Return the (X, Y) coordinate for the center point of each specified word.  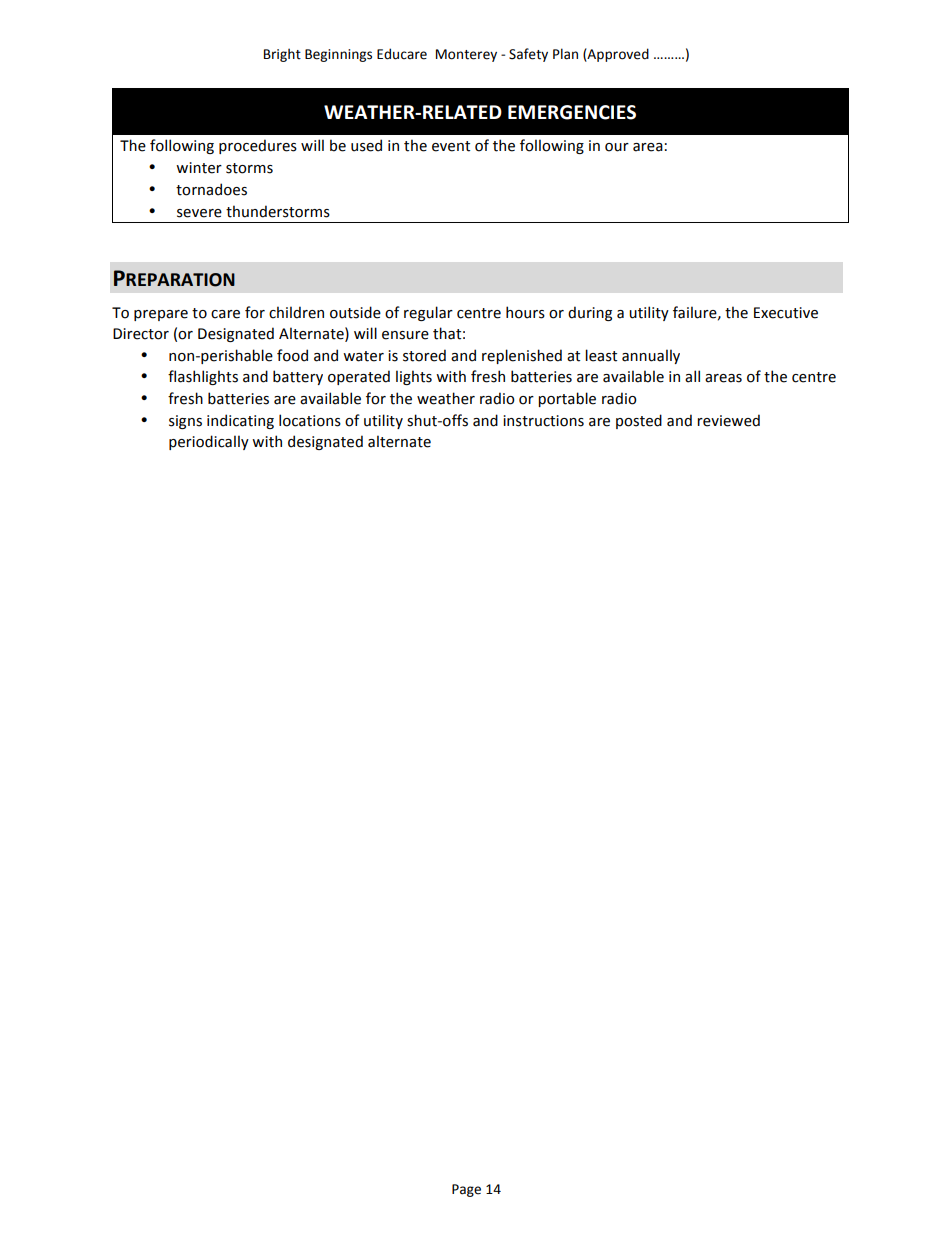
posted (639, 421)
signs (185, 422)
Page (466, 1190)
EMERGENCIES (572, 112)
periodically (209, 442)
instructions (543, 421)
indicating (240, 421)
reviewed (728, 420)
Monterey (466, 55)
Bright (282, 55)
